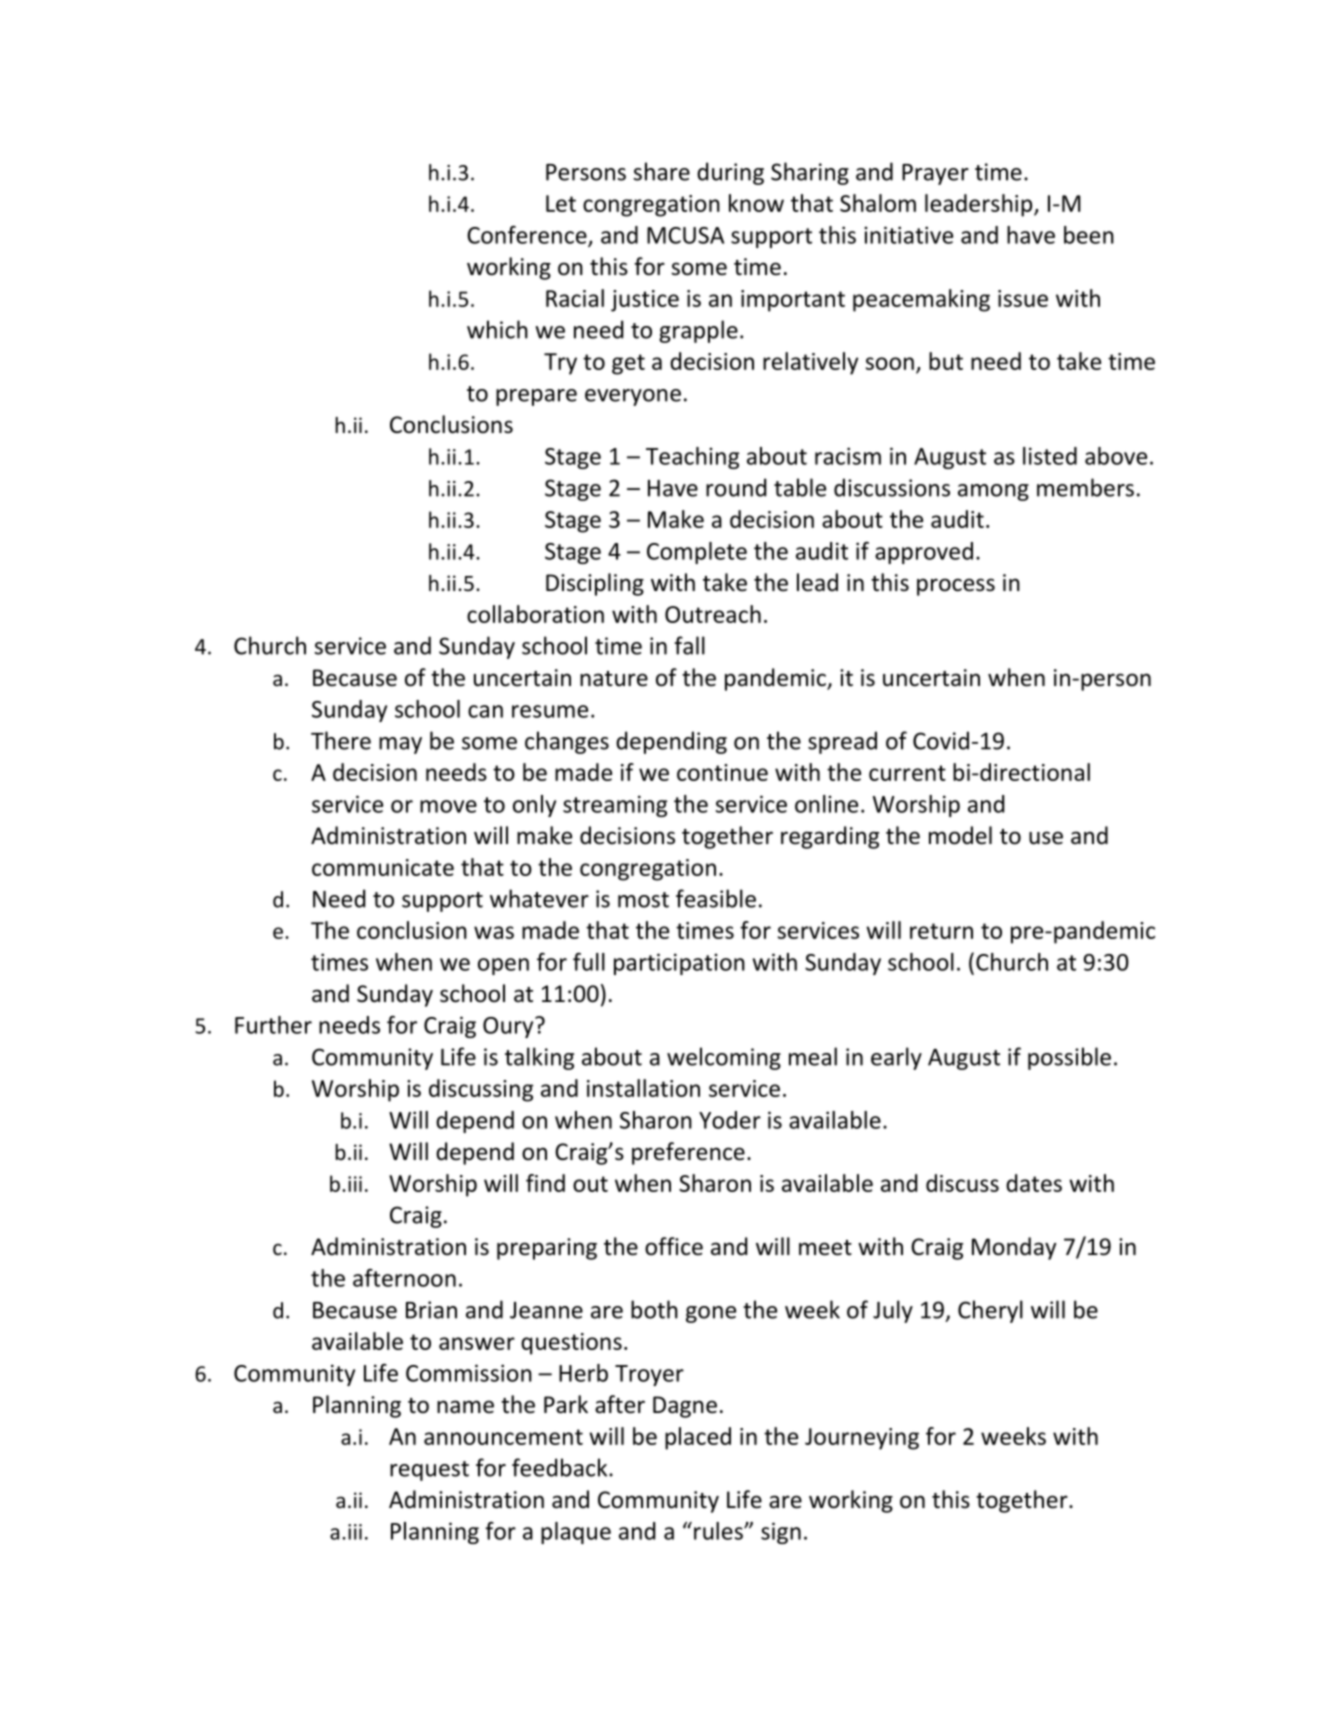  I want to click on during, so click(730, 173).
